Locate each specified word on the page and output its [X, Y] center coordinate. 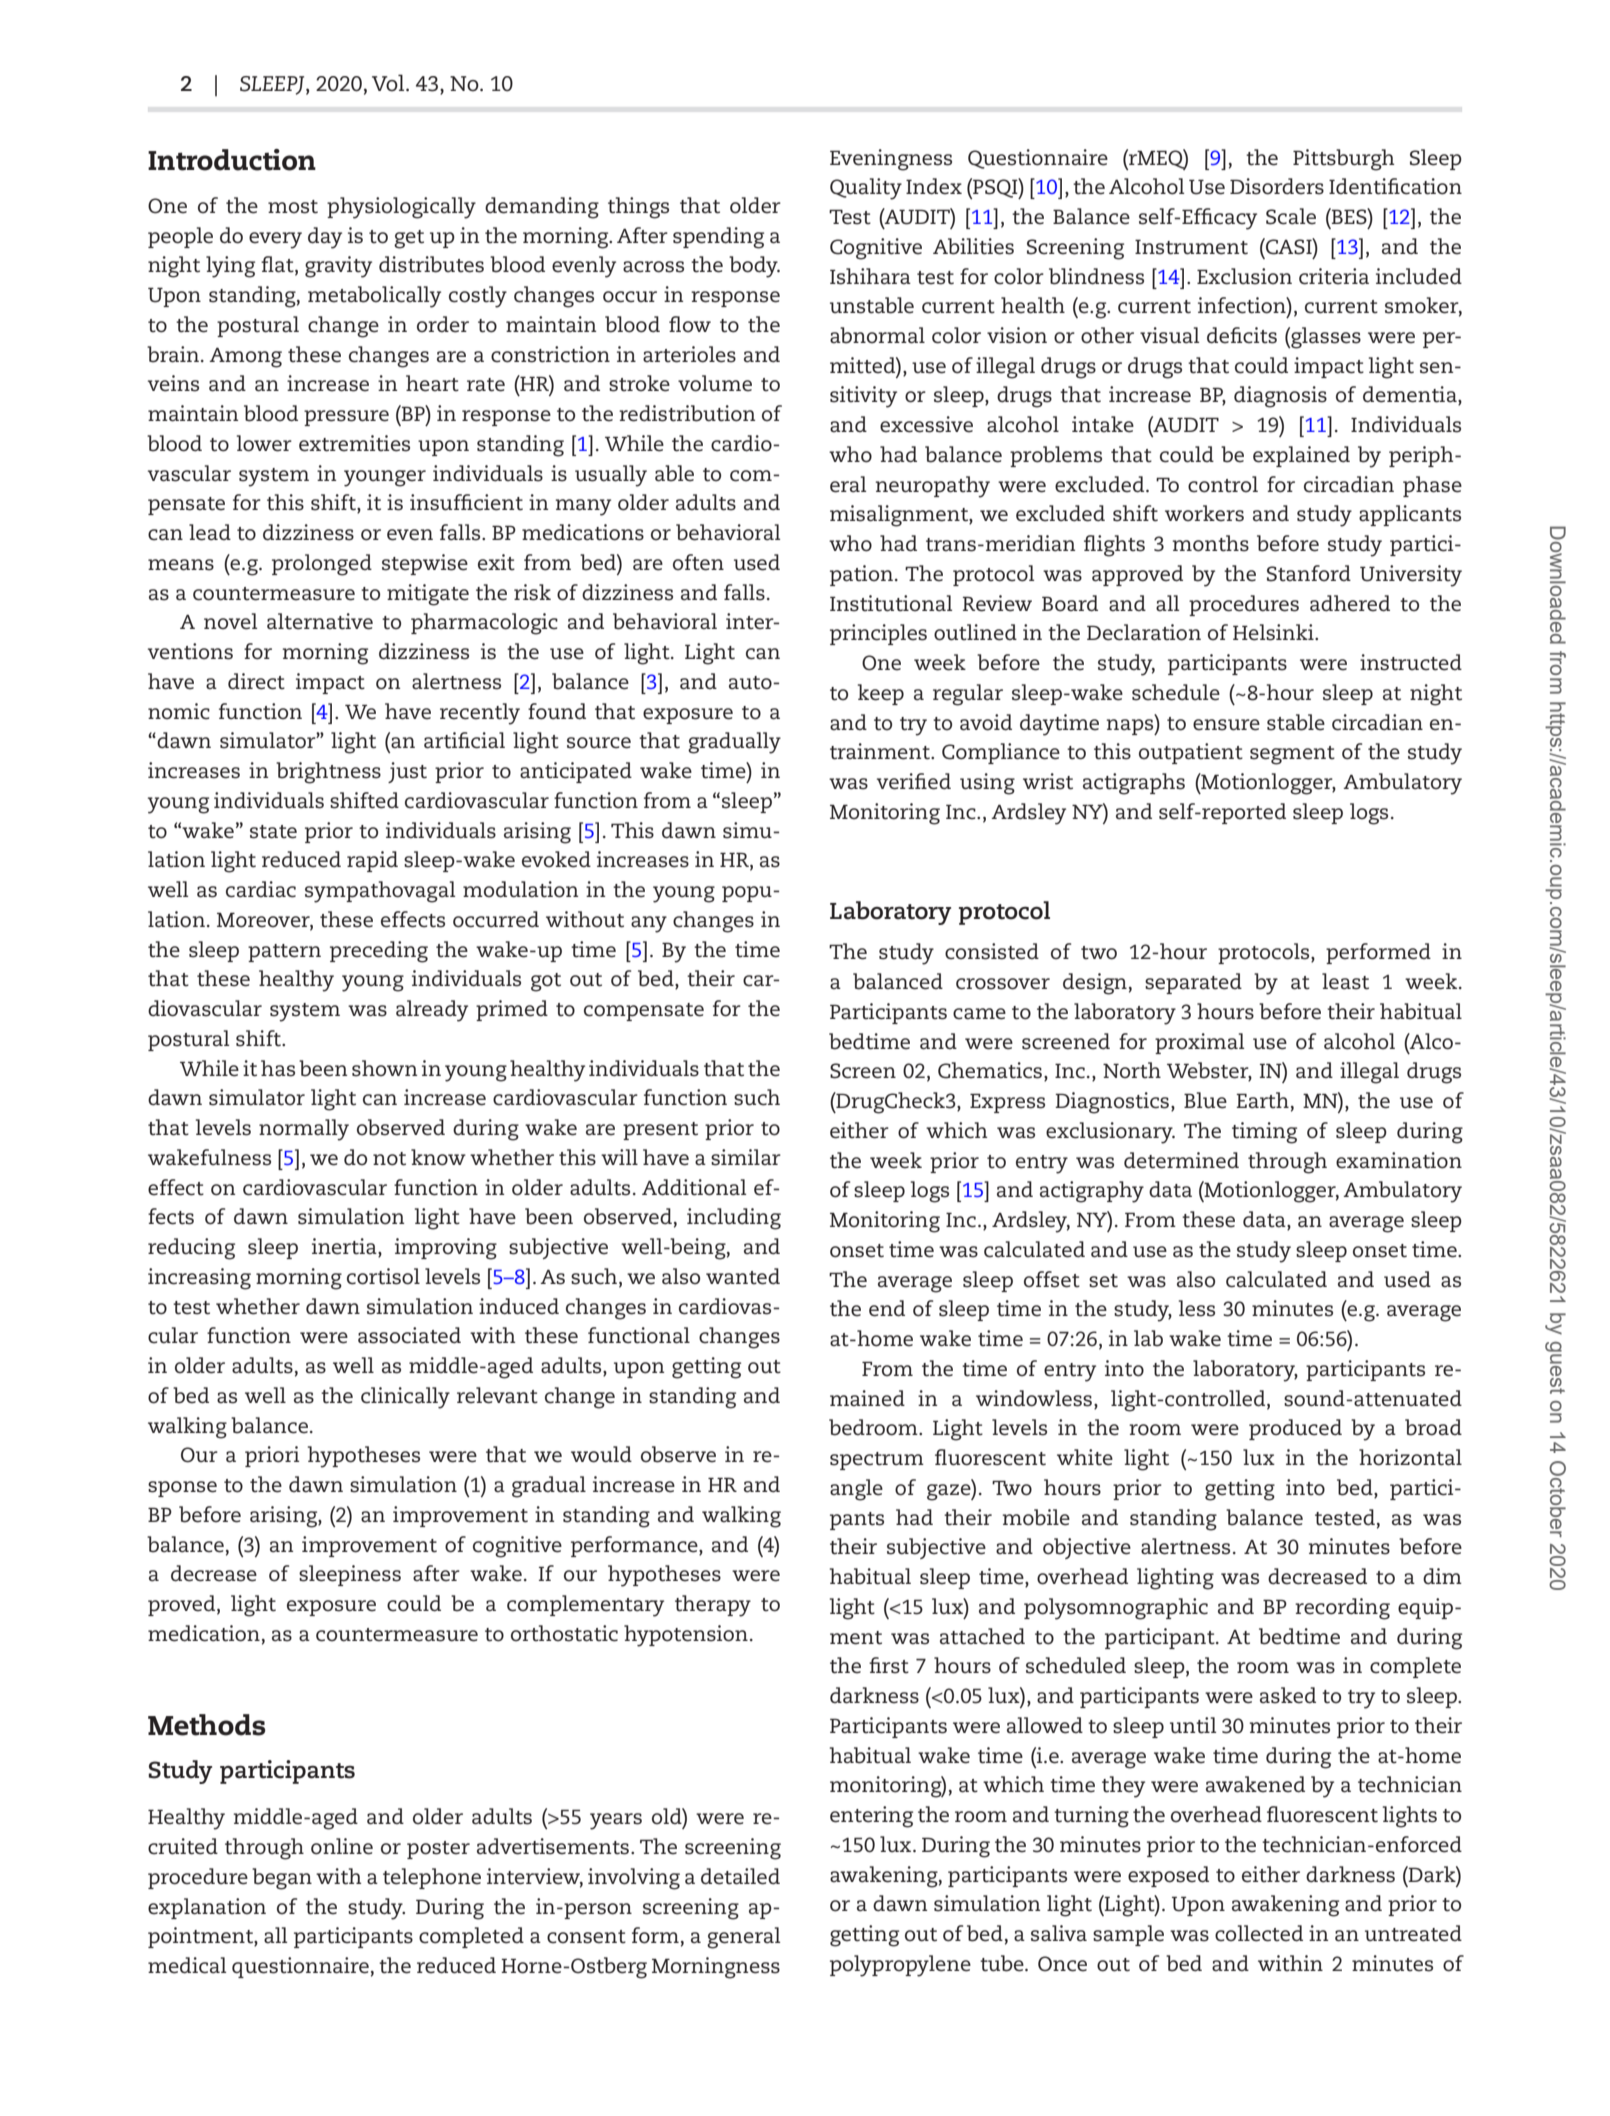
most [293, 207]
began [282, 1879]
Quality [866, 189]
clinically [405, 1398]
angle [856, 1490]
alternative [320, 621]
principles [878, 634]
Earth [1262, 1100]
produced [1295, 1429]
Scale [1291, 216]
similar [746, 1157]
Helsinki [1274, 632]
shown [384, 1068]
